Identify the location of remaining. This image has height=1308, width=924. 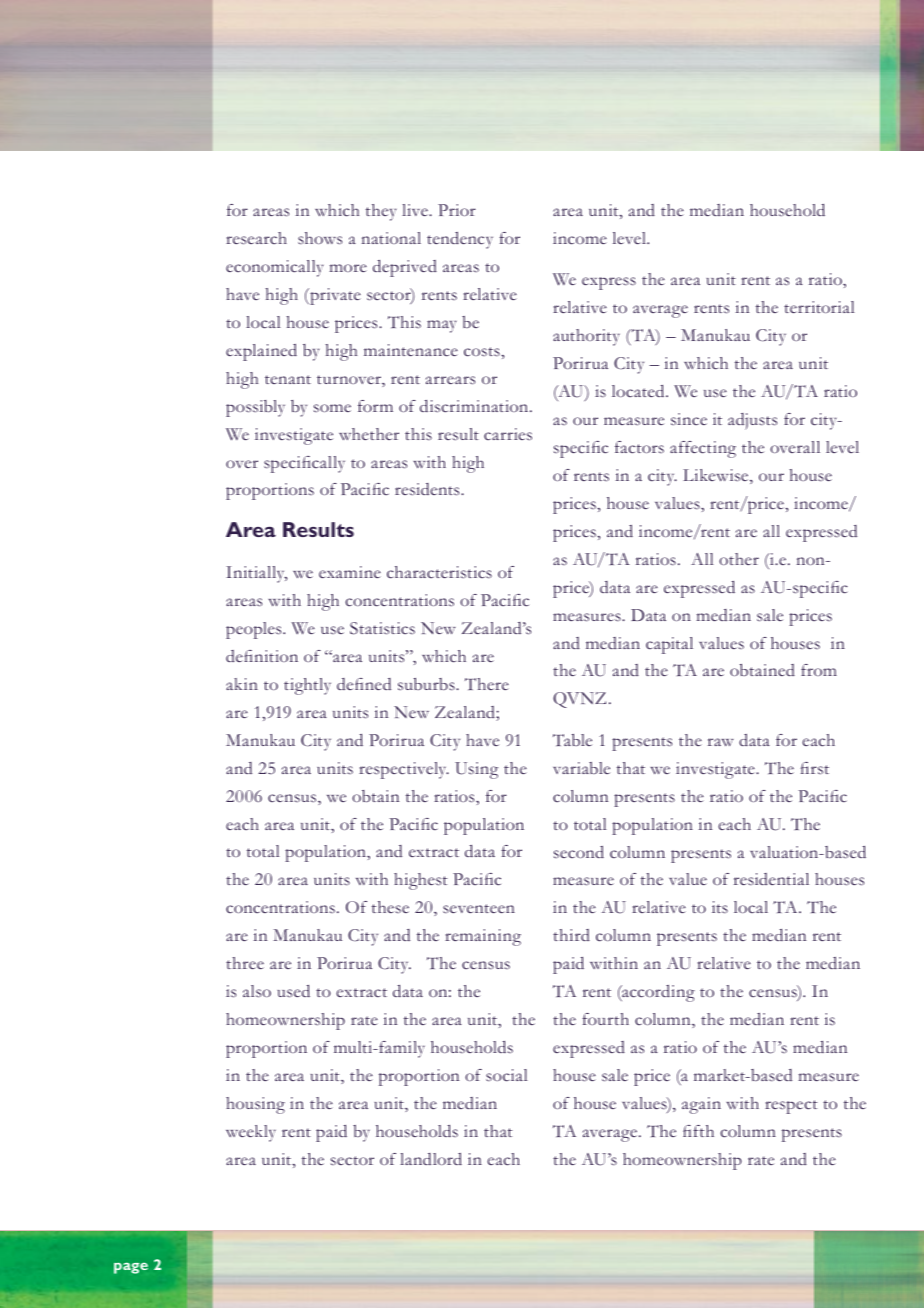
(483, 937).
